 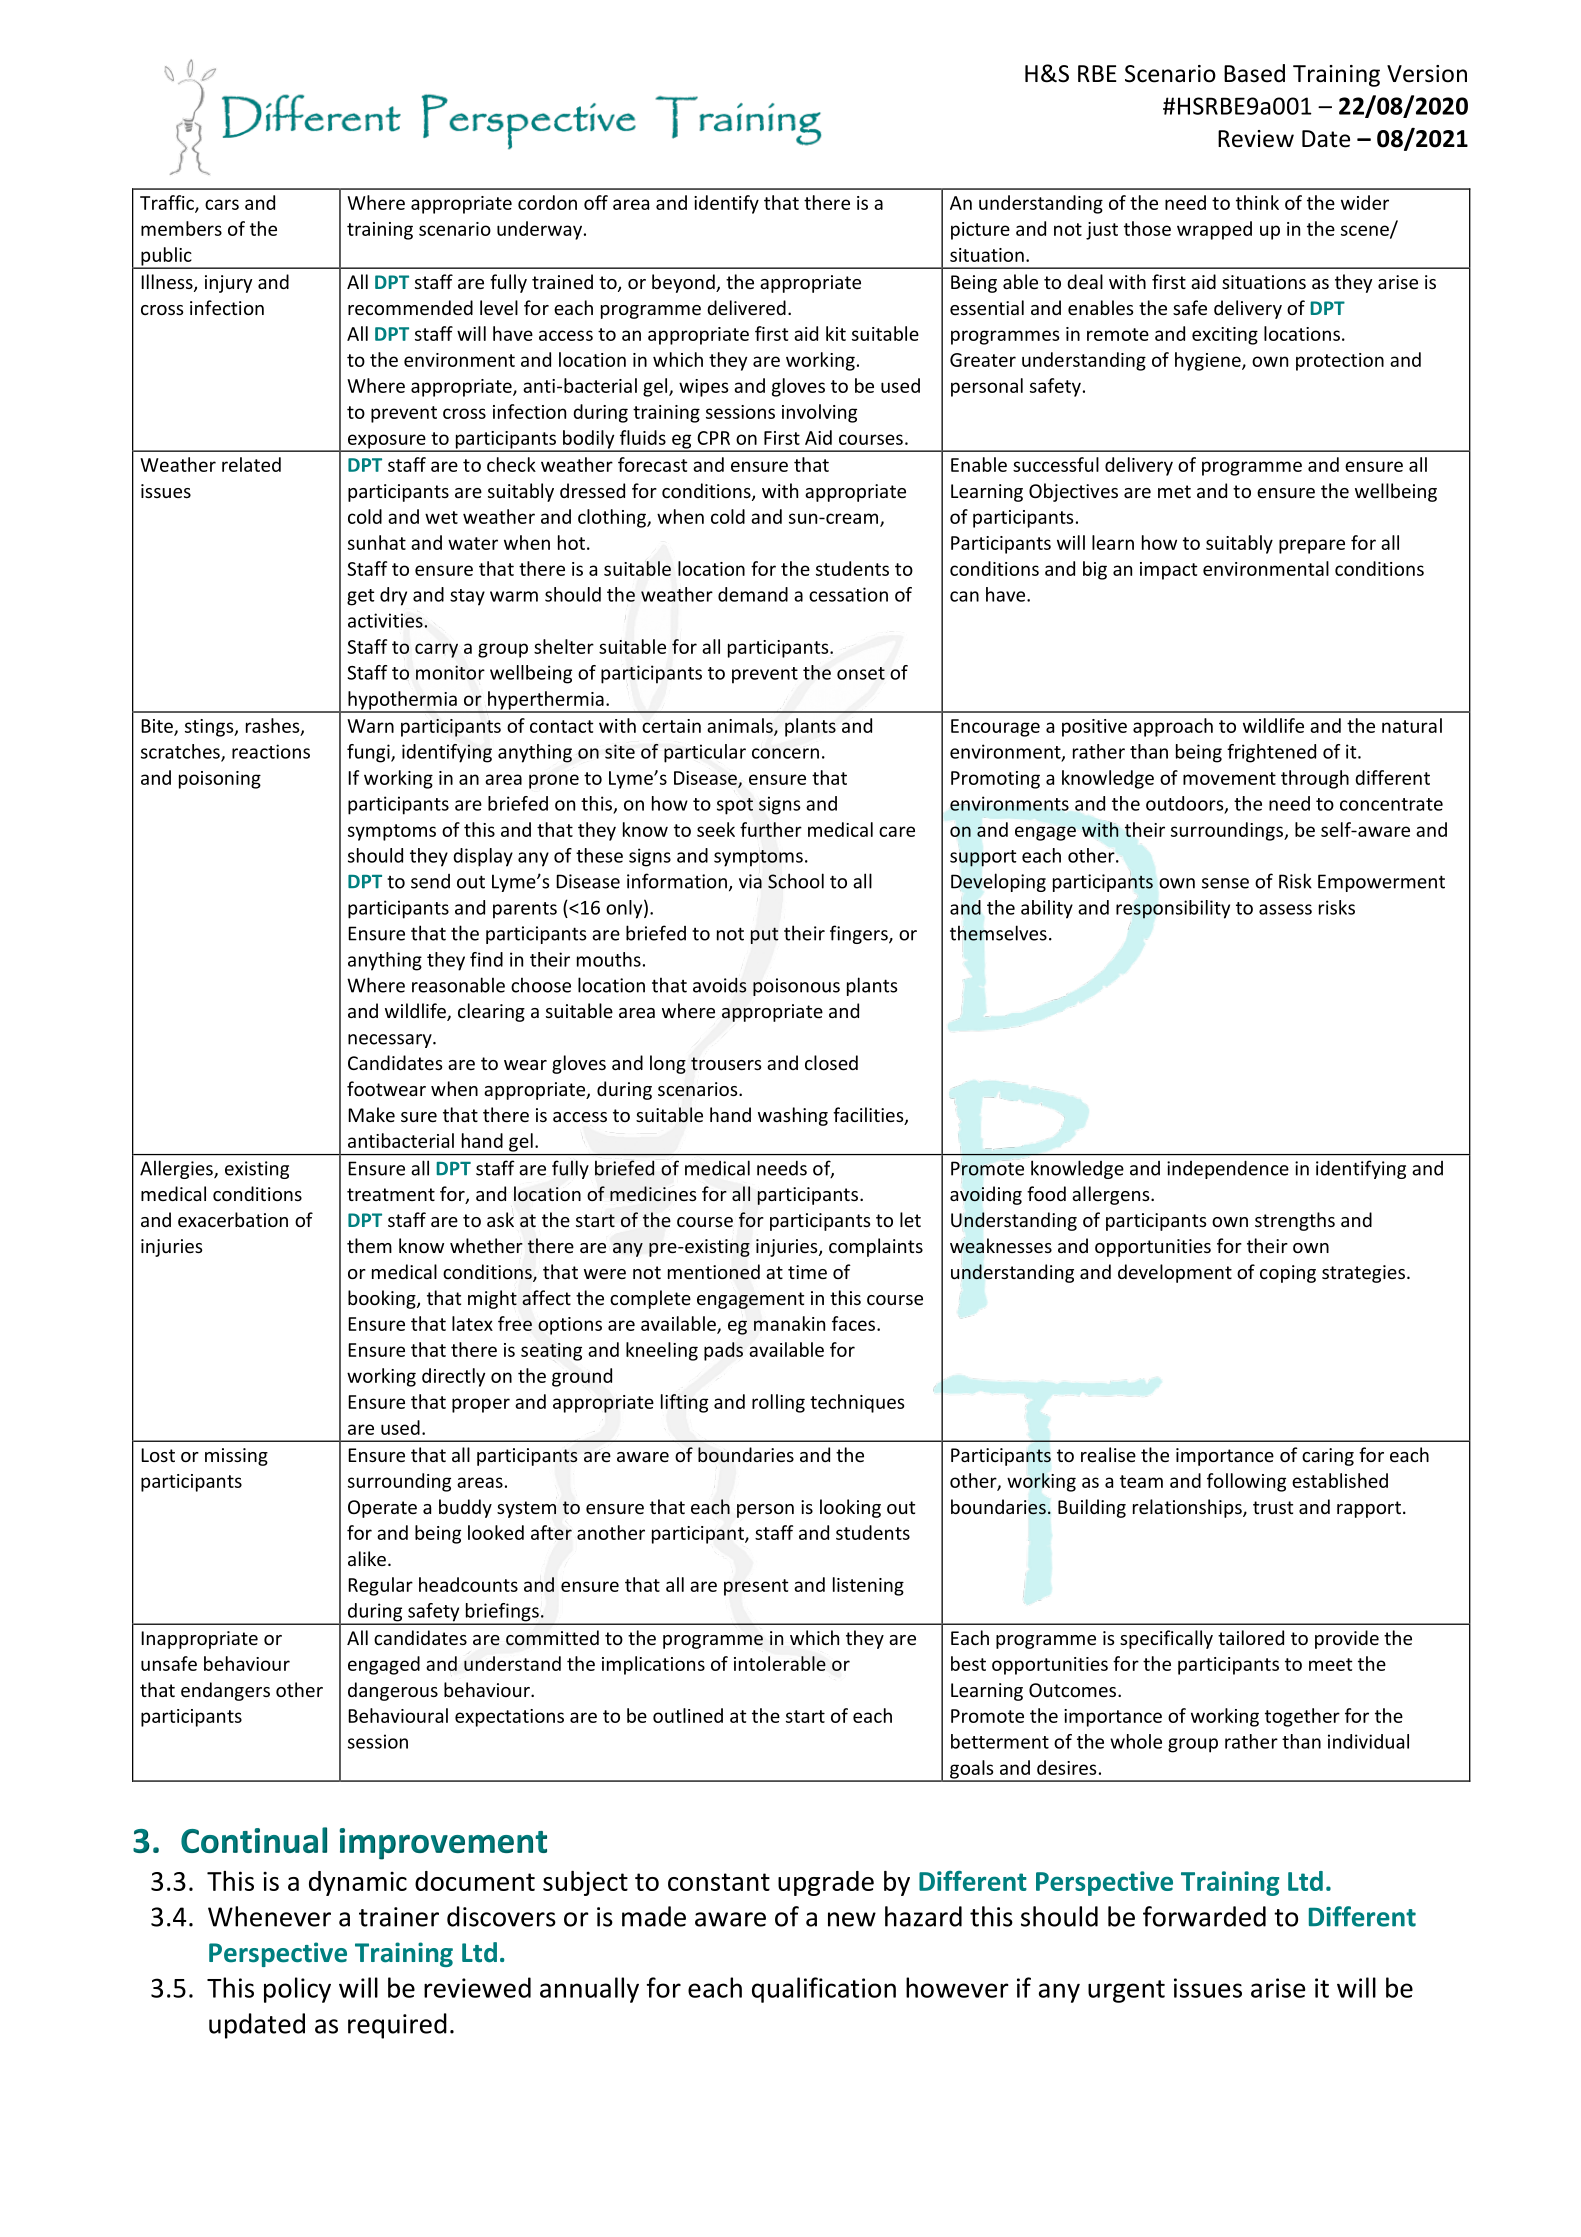 I want to click on necessary, so click(x=391, y=1041).
